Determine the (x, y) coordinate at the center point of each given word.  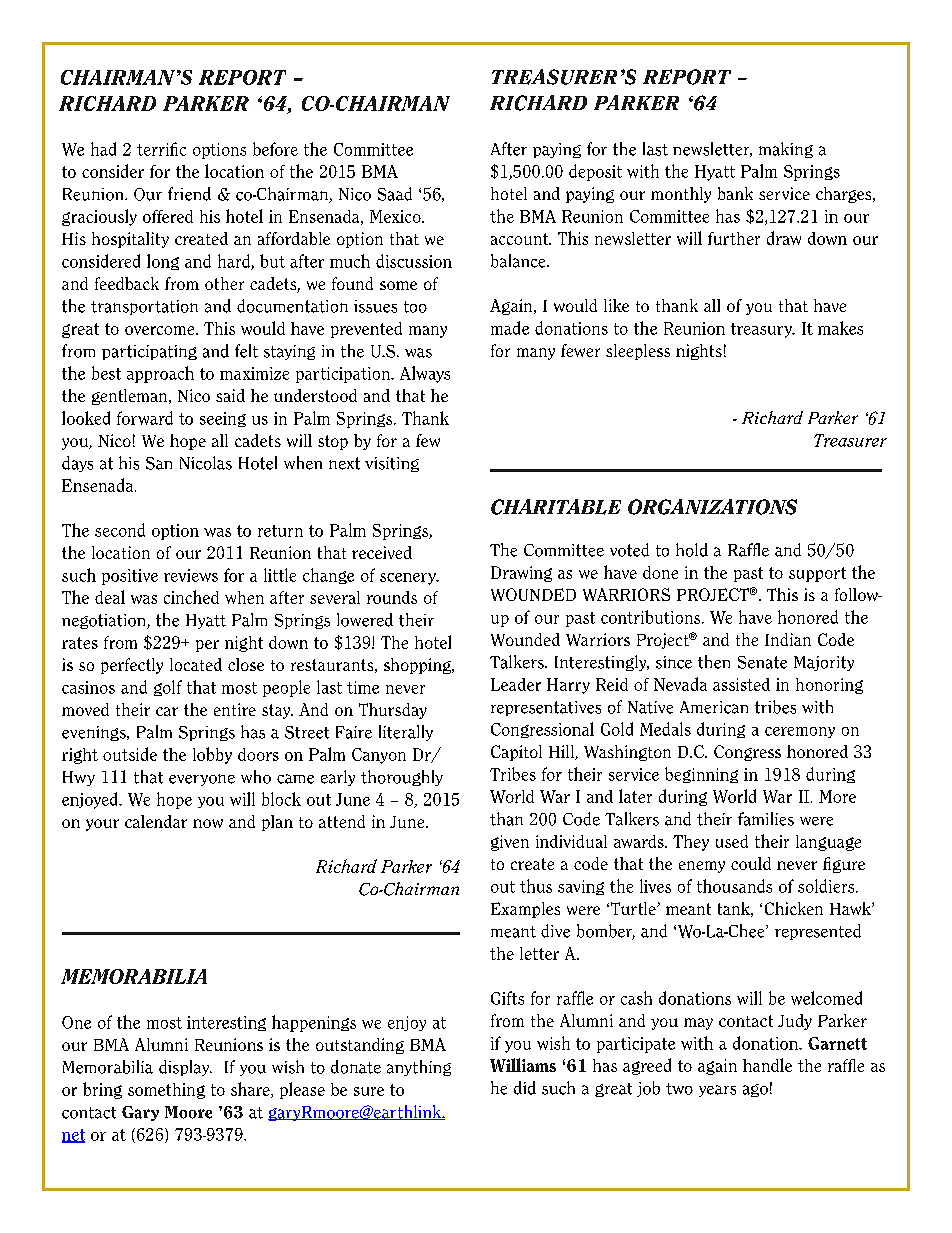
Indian (788, 639)
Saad (395, 194)
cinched (191, 597)
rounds (392, 597)
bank (735, 193)
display (185, 1068)
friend (189, 194)
